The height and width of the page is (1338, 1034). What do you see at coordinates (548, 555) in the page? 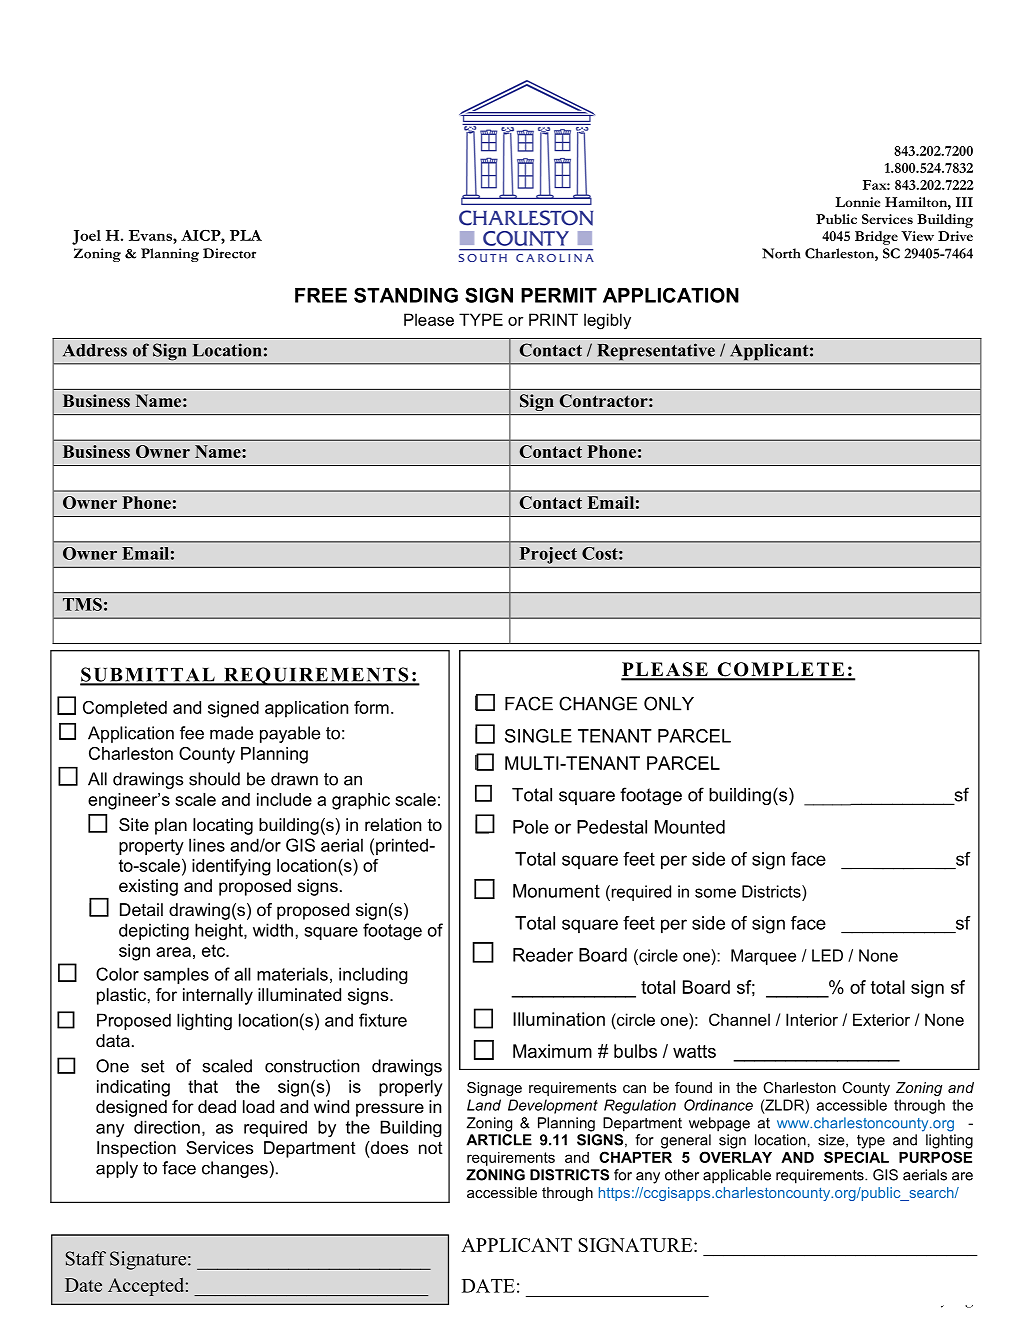
I see `Project` at bounding box center [548, 555].
